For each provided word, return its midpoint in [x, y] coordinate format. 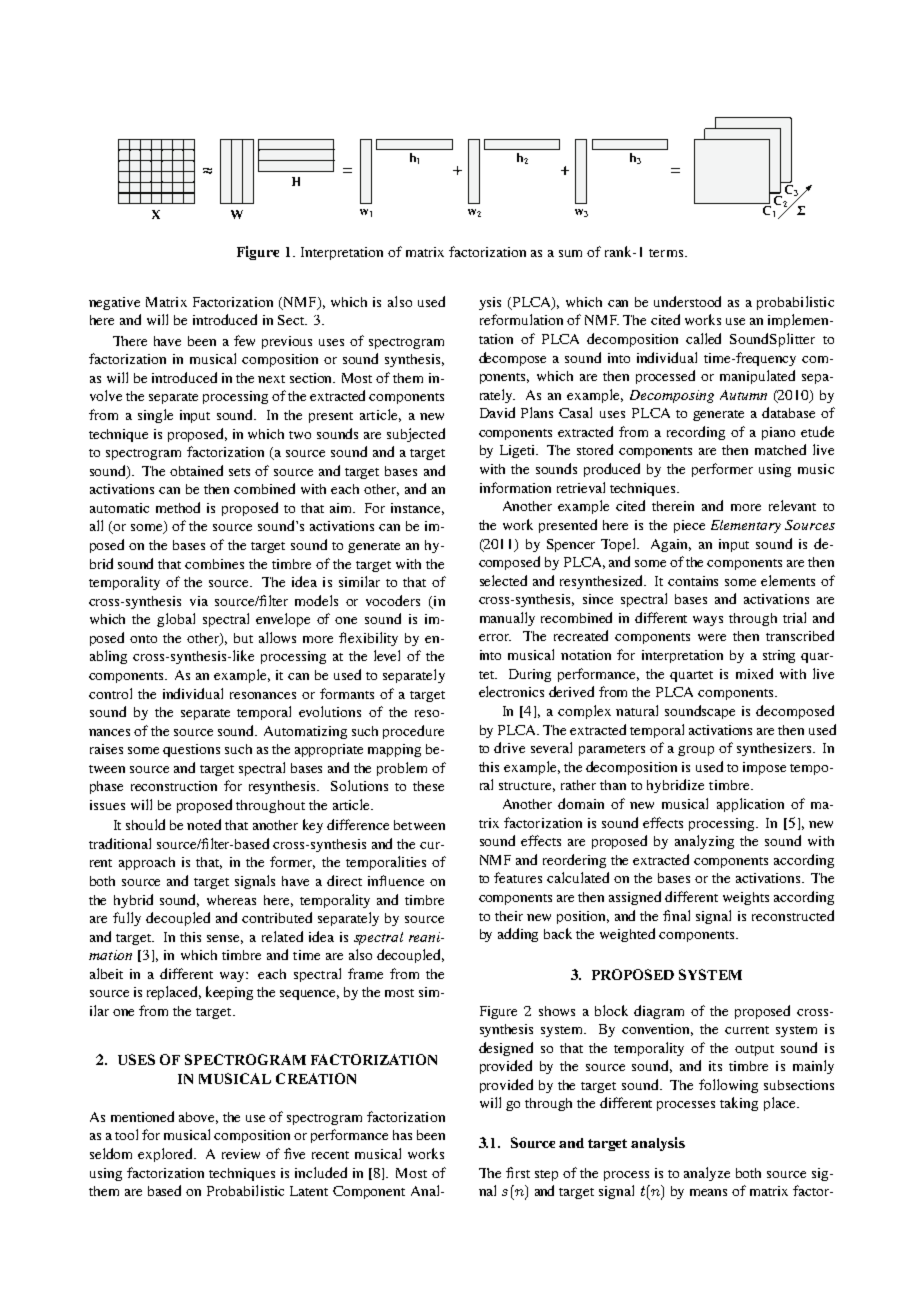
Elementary [746, 526]
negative [114, 303]
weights [746, 898]
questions [191, 750]
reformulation [521, 319]
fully [127, 919]
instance [417, 509]
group [696, 751]
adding [518, 935]
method [178, 507]
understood [687, 301]
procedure [413, 732]
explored [166, 1155]
